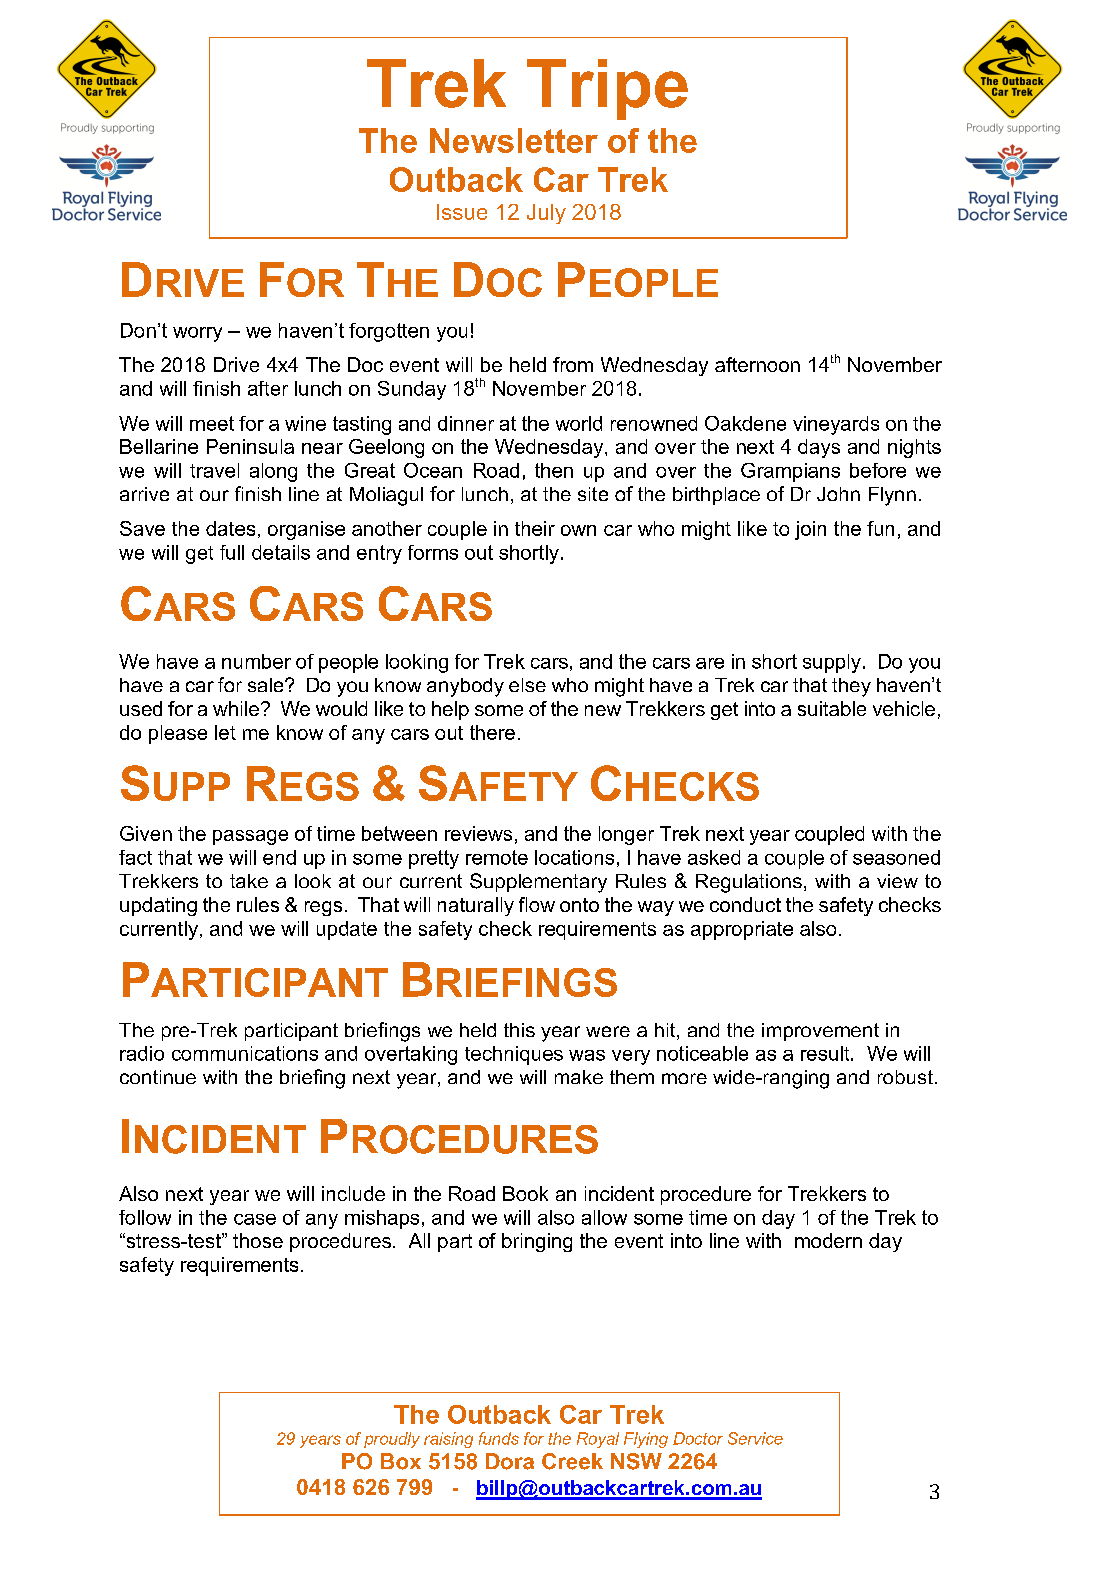 The width and height of the document is (1109, 1570). Describe the element at coordinates (392, 1440) in the document. I see `proudly` at that location.
